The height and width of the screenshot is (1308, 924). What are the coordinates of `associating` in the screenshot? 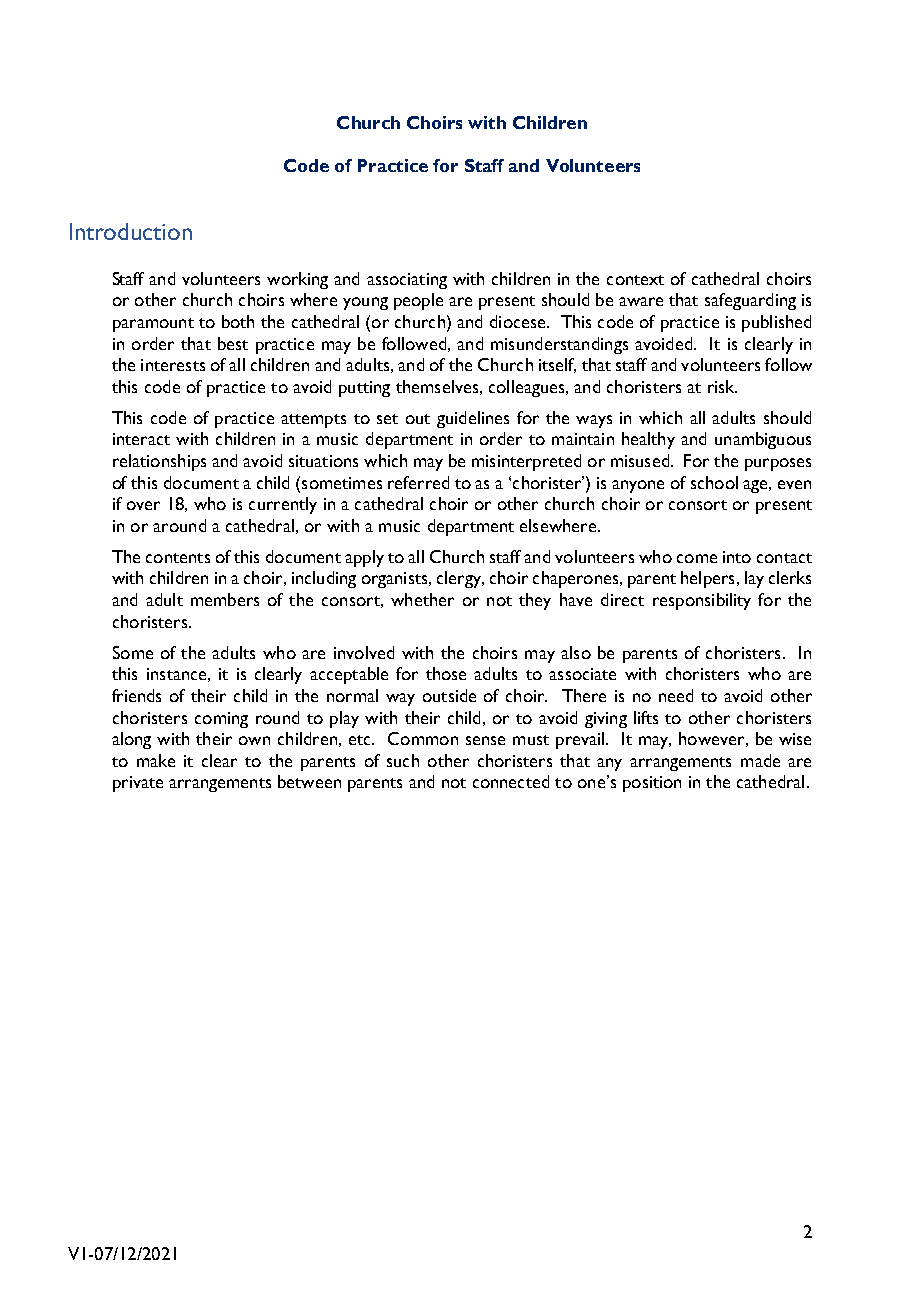 It's located at (407, 281).
